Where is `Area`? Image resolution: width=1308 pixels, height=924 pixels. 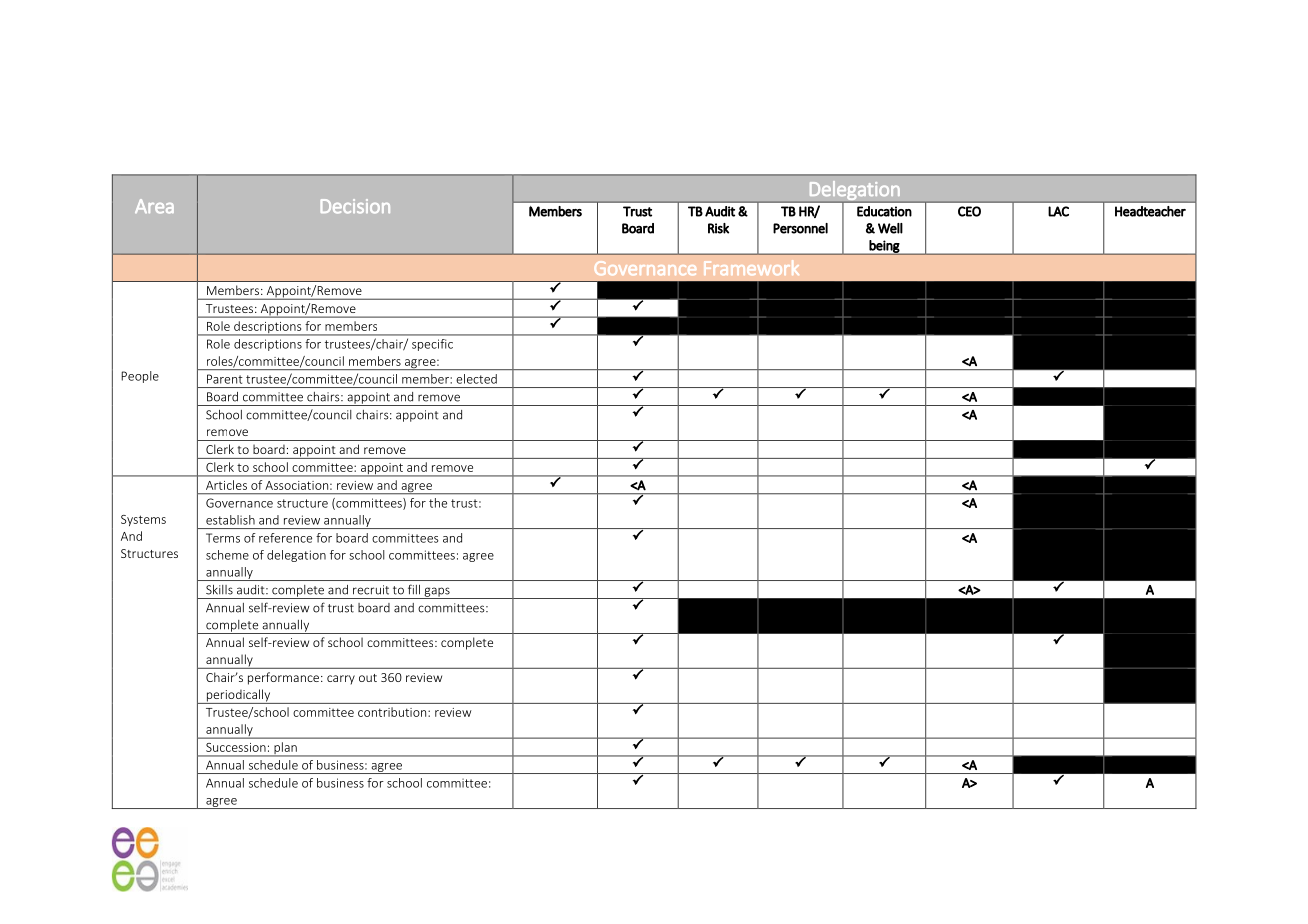 Area is located at coordinates (154, 206).
